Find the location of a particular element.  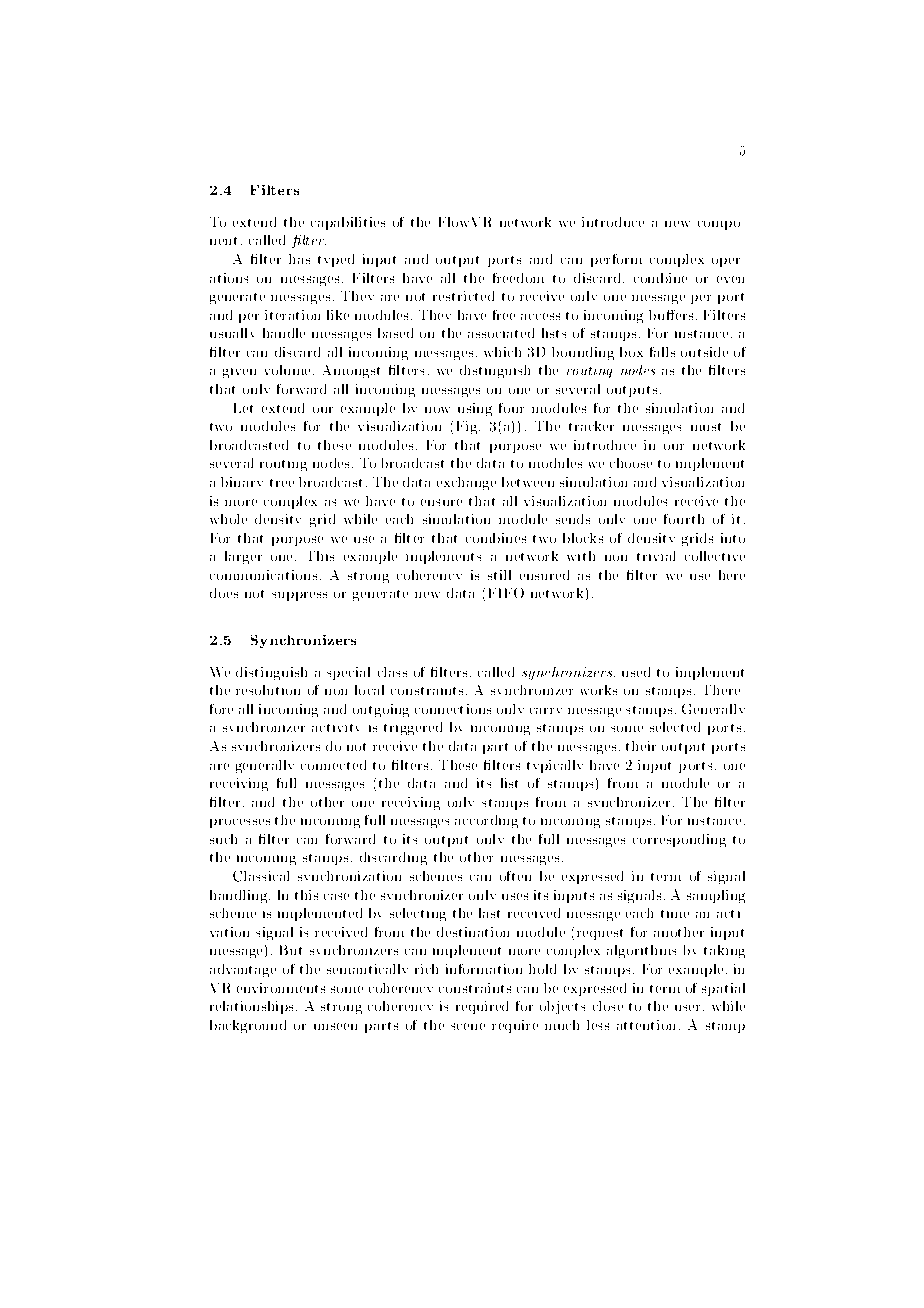

perform is located at coordinates (616, 260).
